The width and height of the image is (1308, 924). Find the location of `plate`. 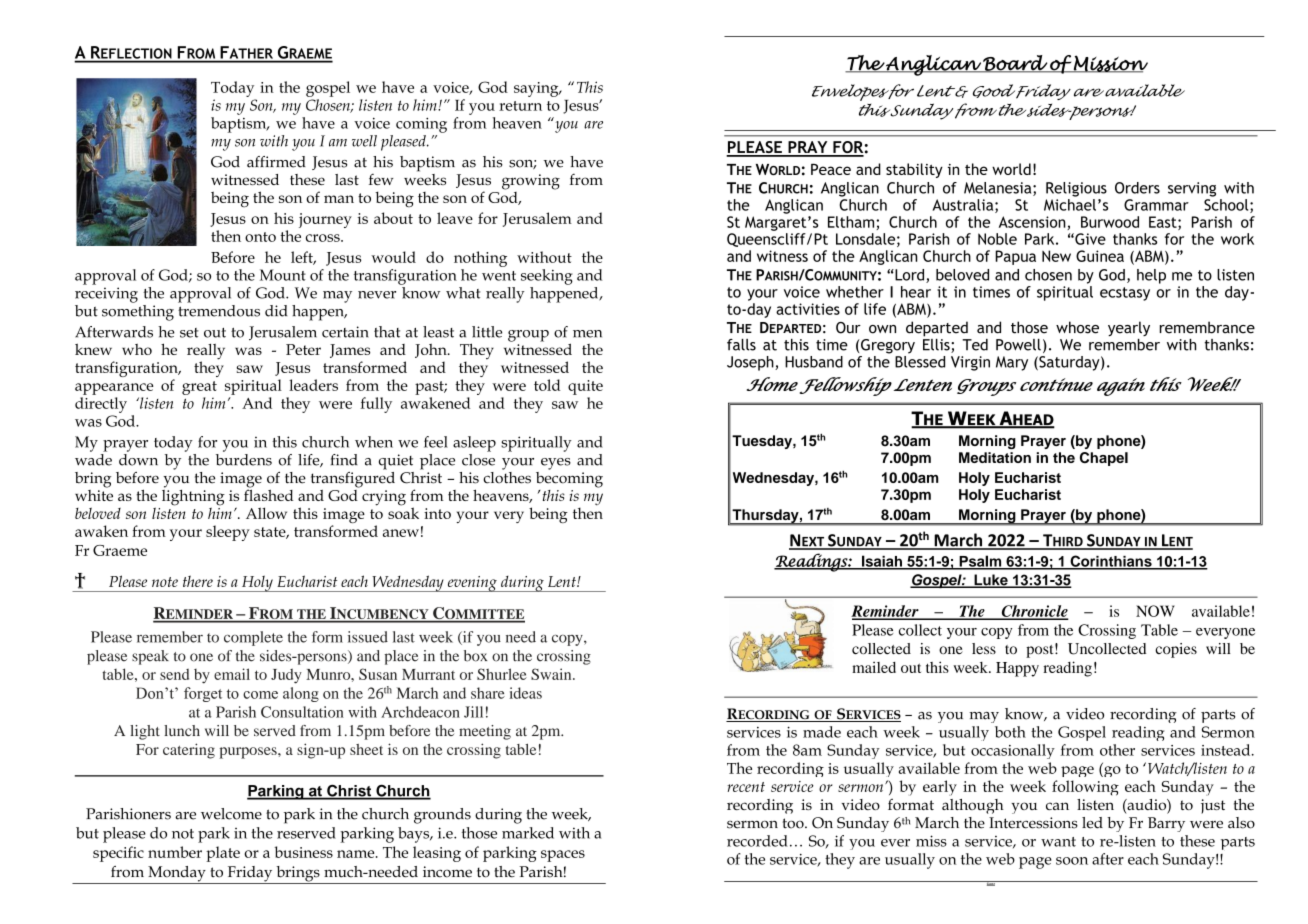

plate is located at coordinates (223, 854).
